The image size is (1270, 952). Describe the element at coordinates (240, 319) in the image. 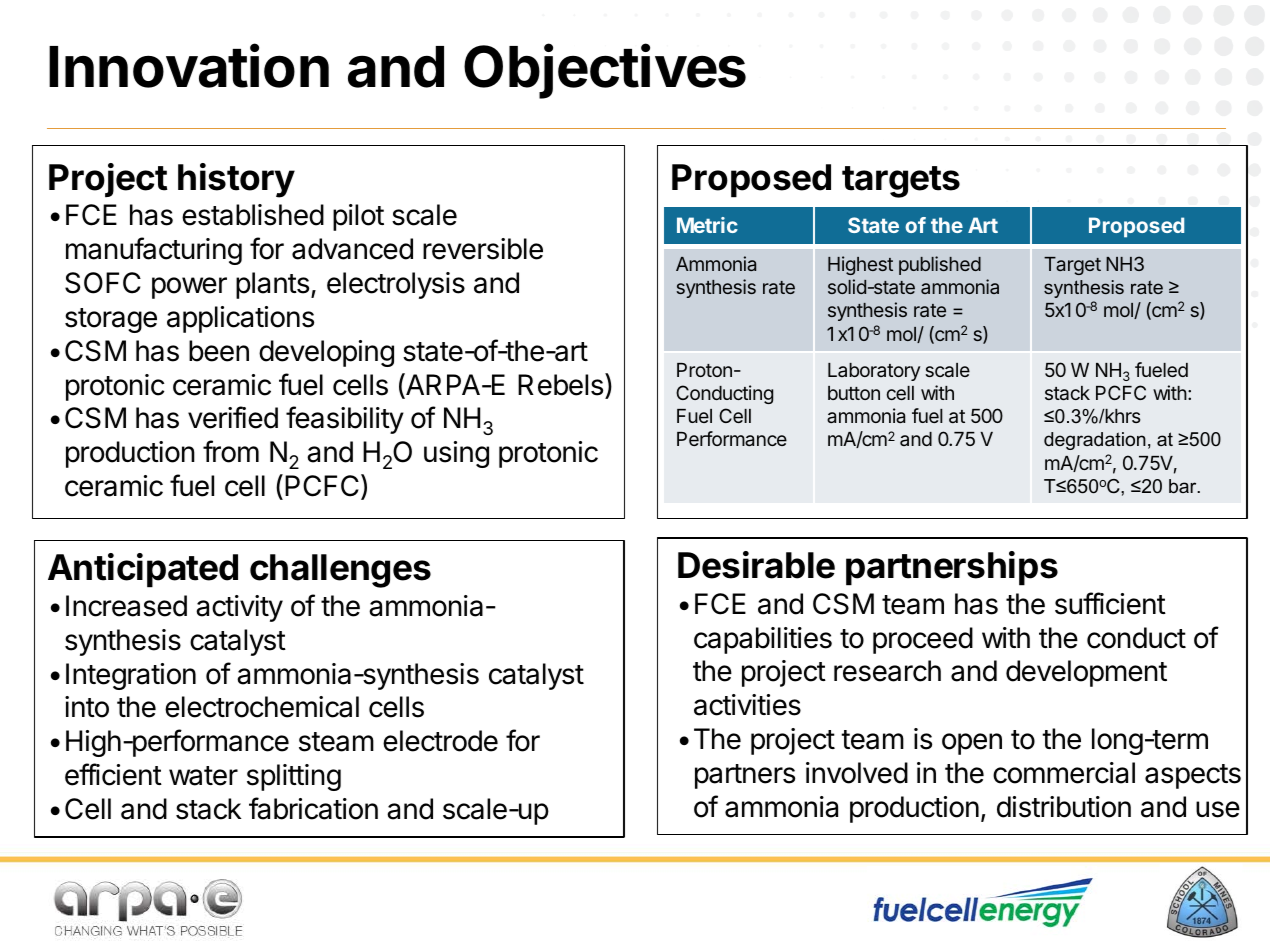

I see `applications` at that location.
